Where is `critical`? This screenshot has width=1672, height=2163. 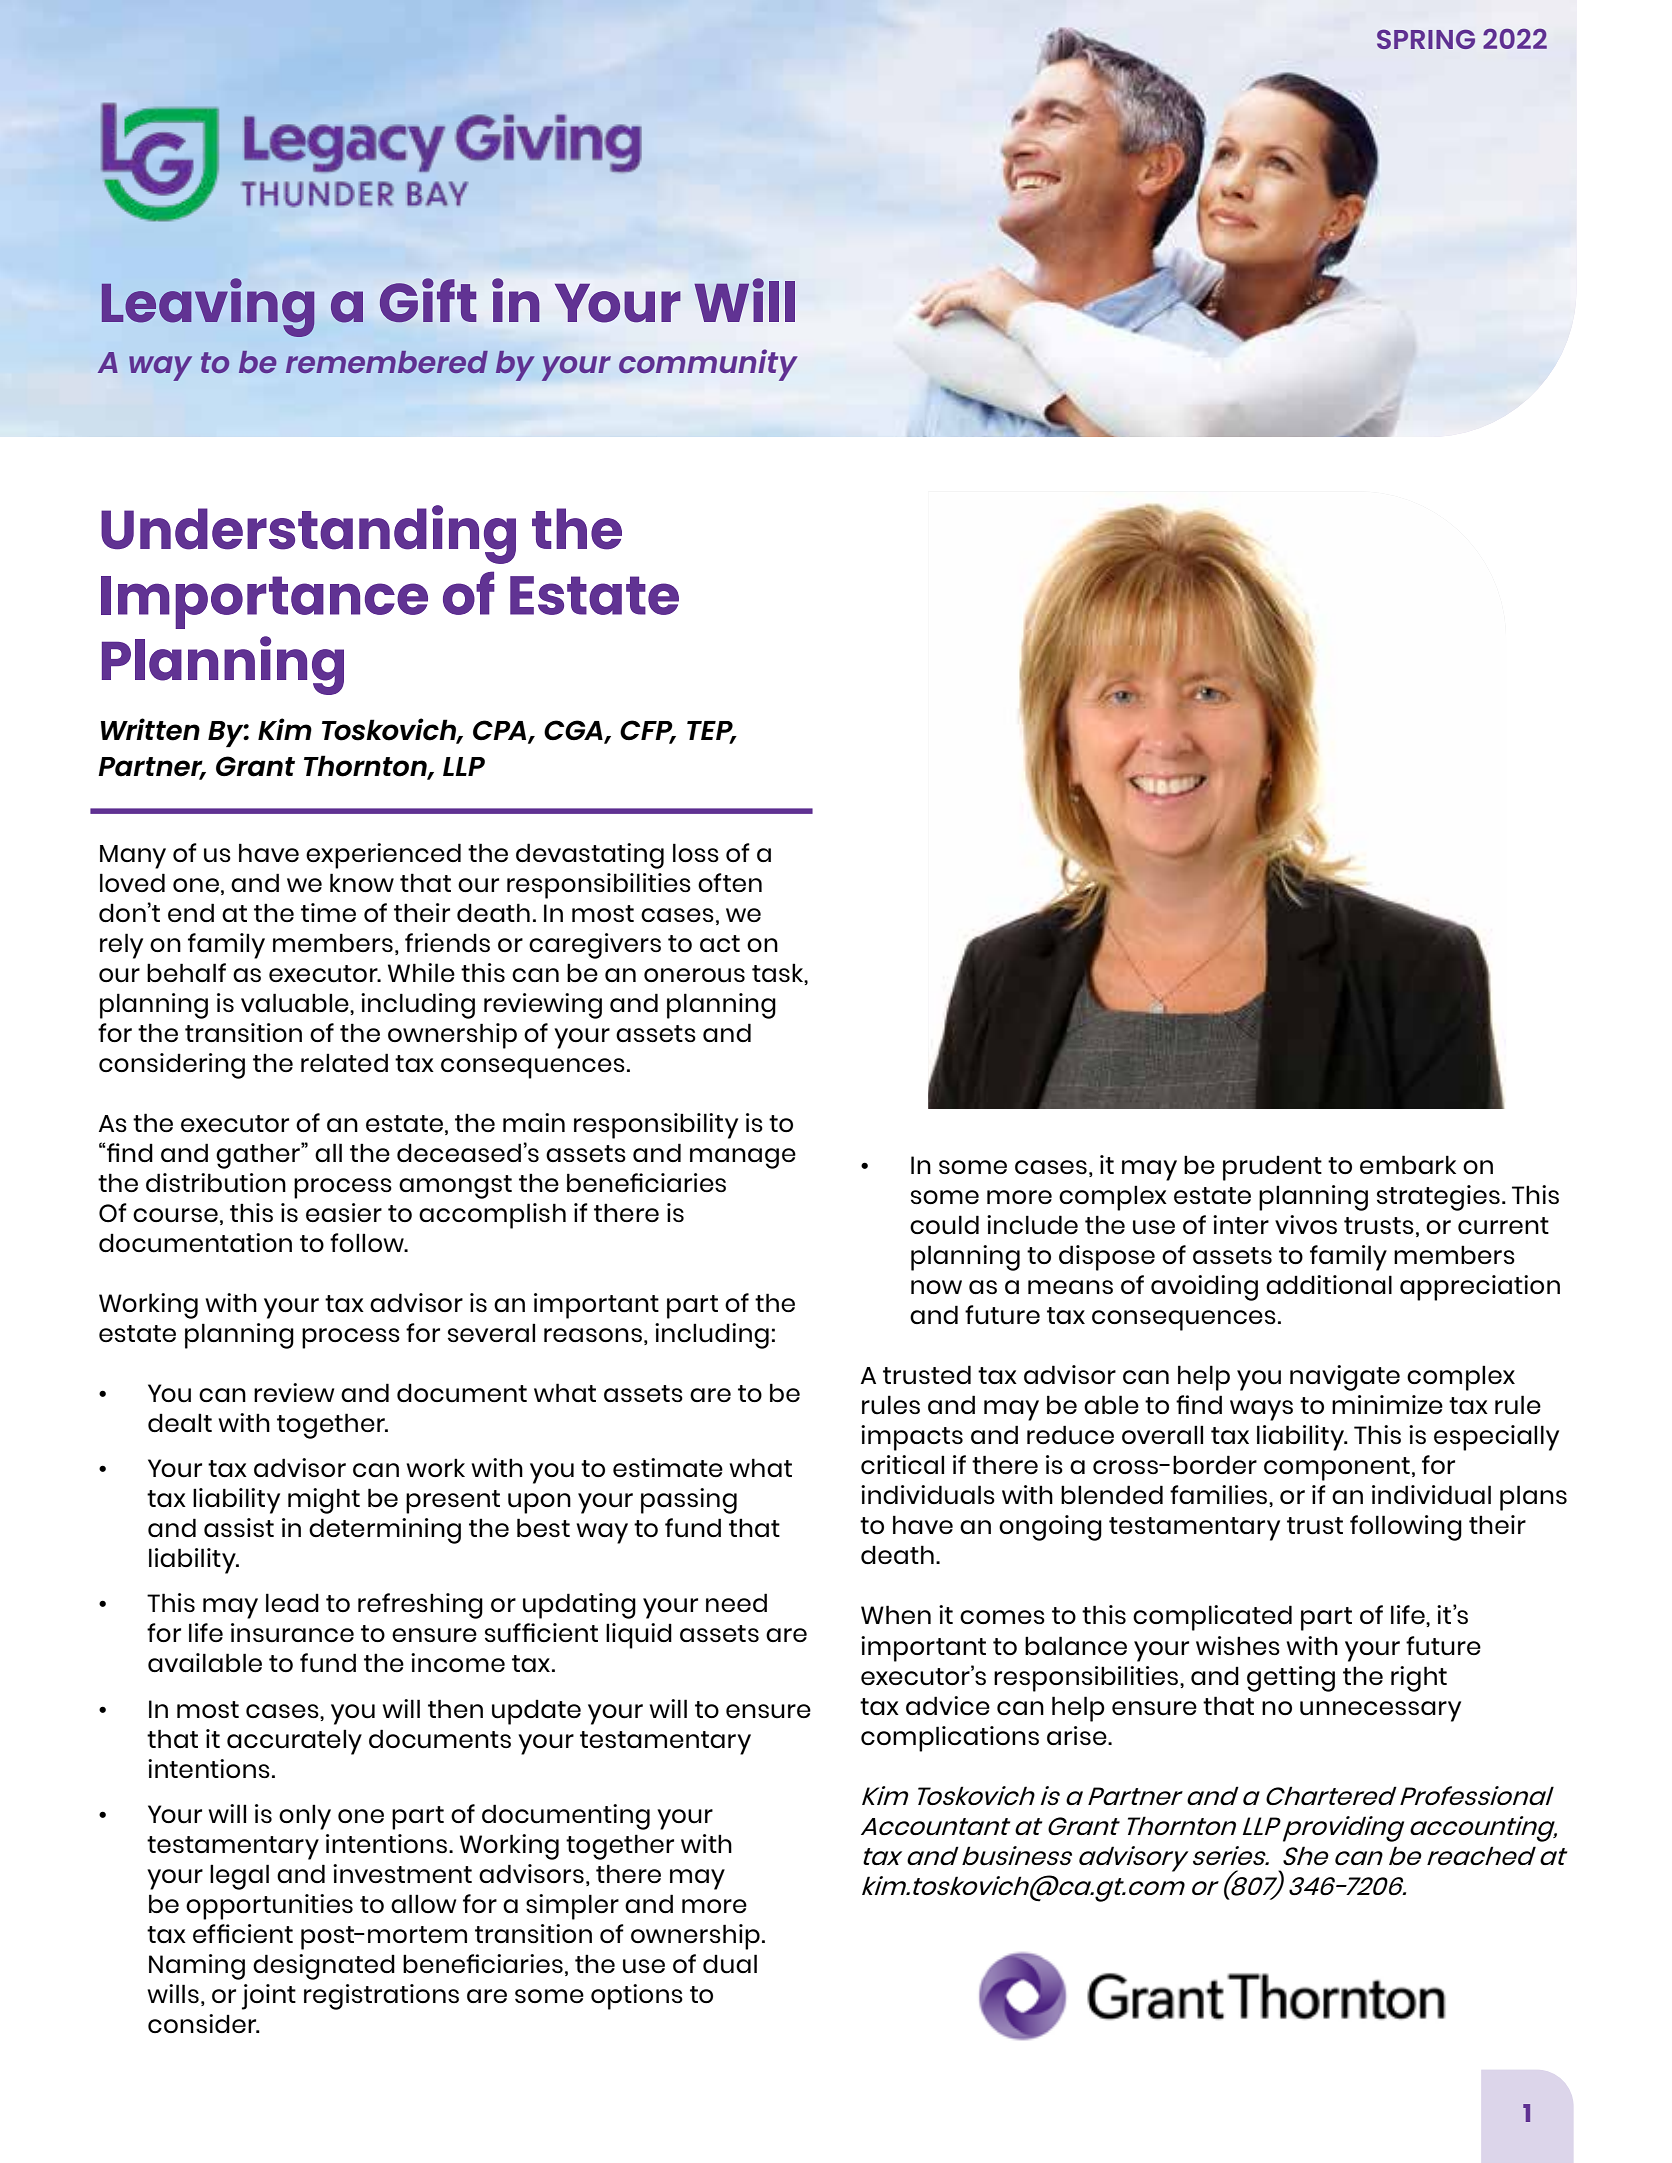 critical is located at coordinates (902, 1464).
